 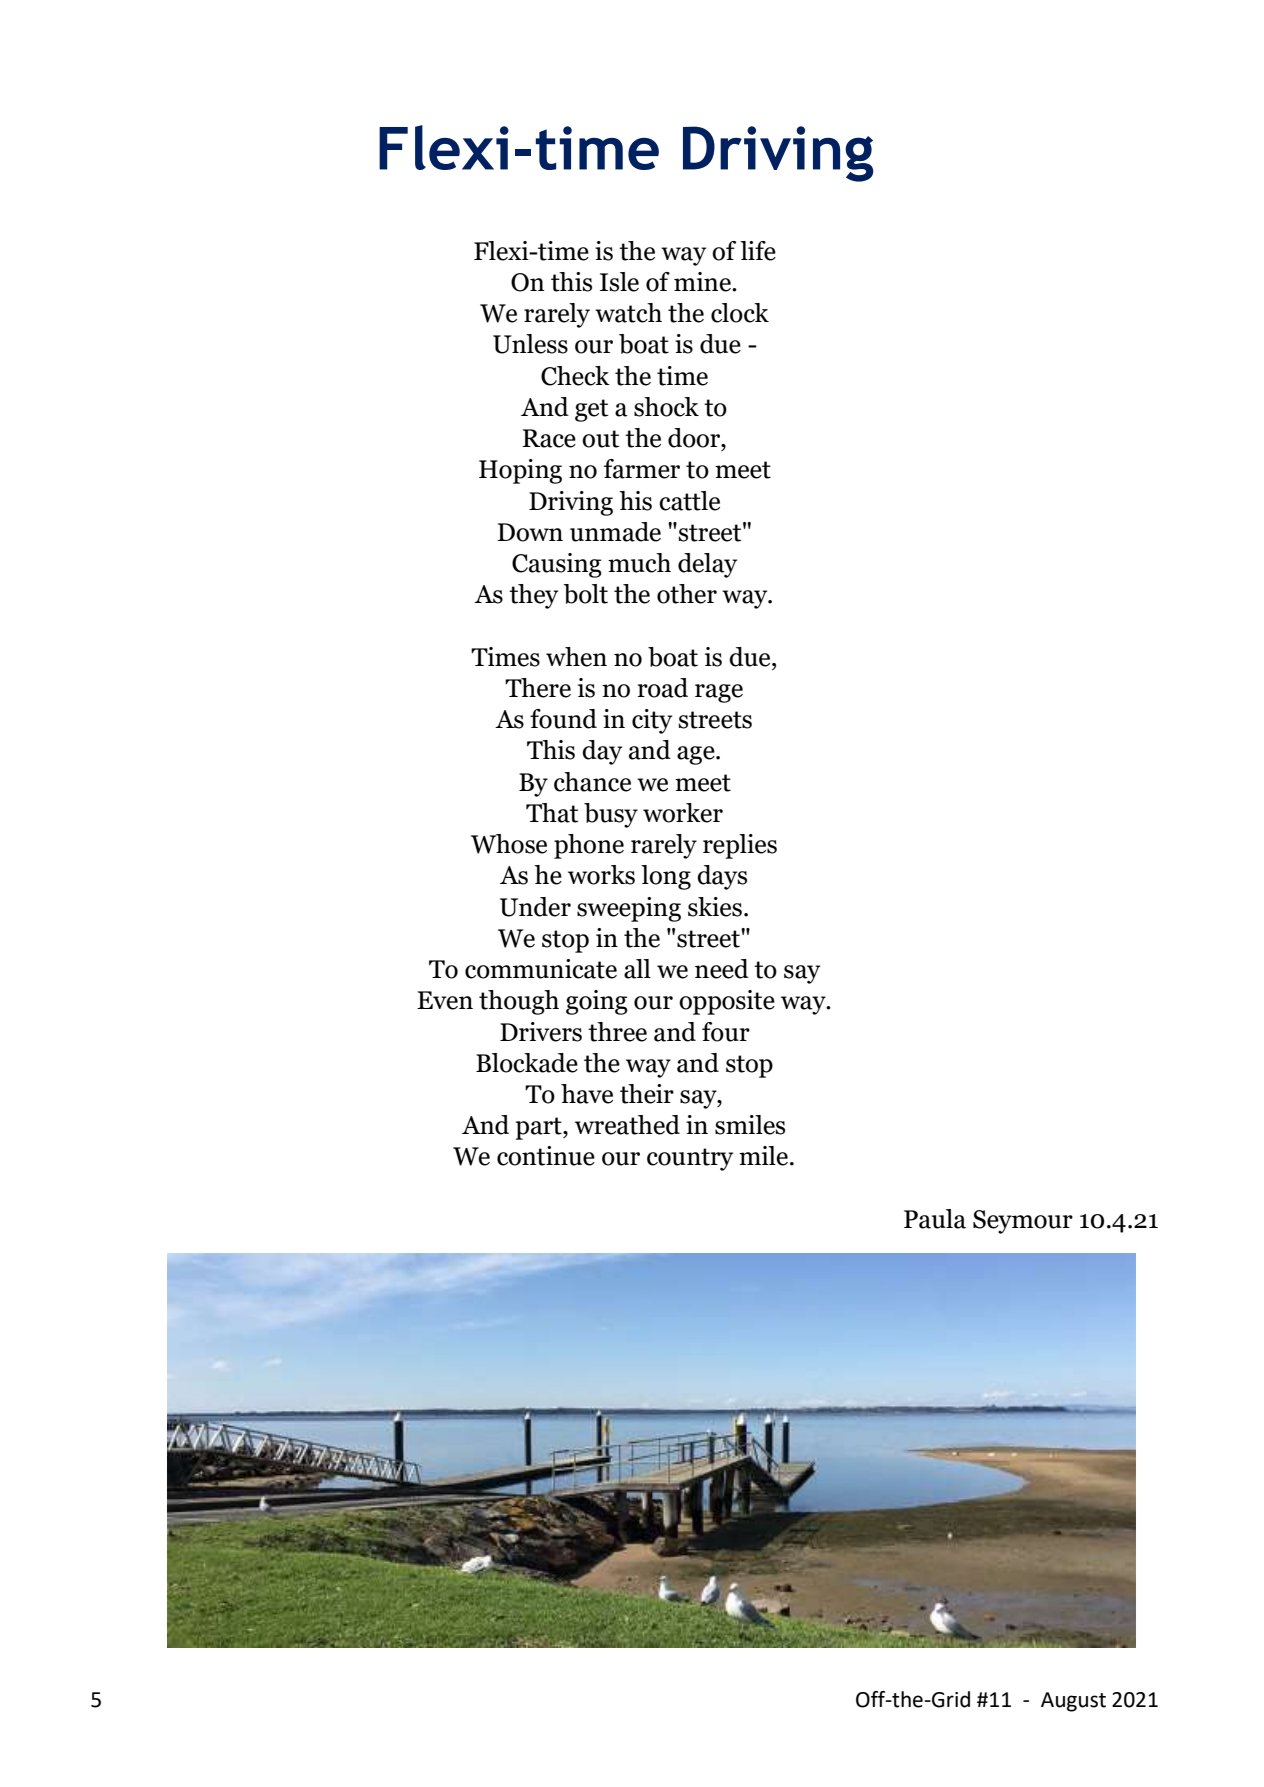 What do you see at coordinates (719, 693) in the screenshot?
I see `rage` at bounding box center [719, 693].
